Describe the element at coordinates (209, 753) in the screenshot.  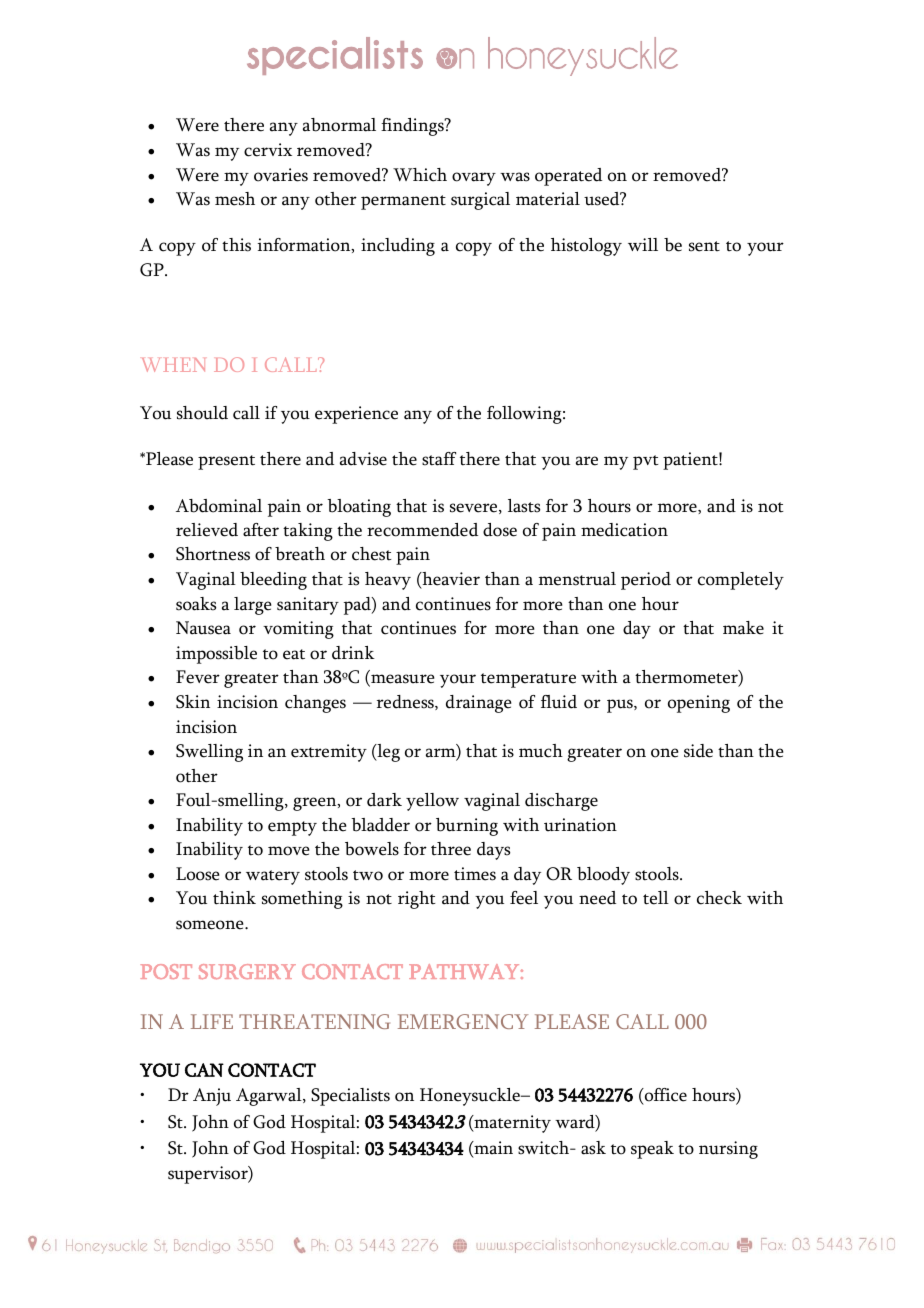
I see `Swelling` at that location.
